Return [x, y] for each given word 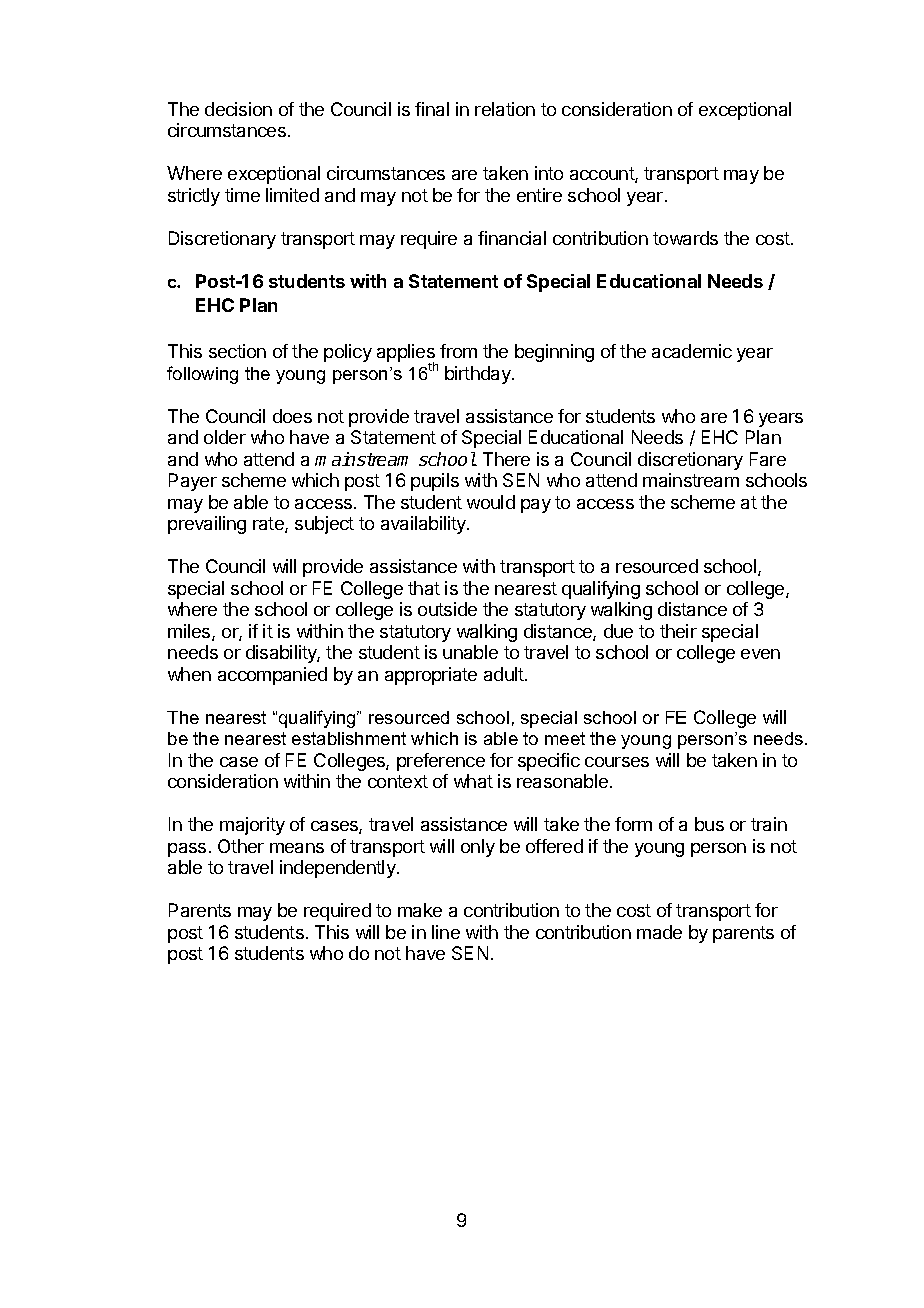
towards [685, 238]
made [659, 932]
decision [238, 109]
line [446, 932]
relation [505, 109]
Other [241, 846]
